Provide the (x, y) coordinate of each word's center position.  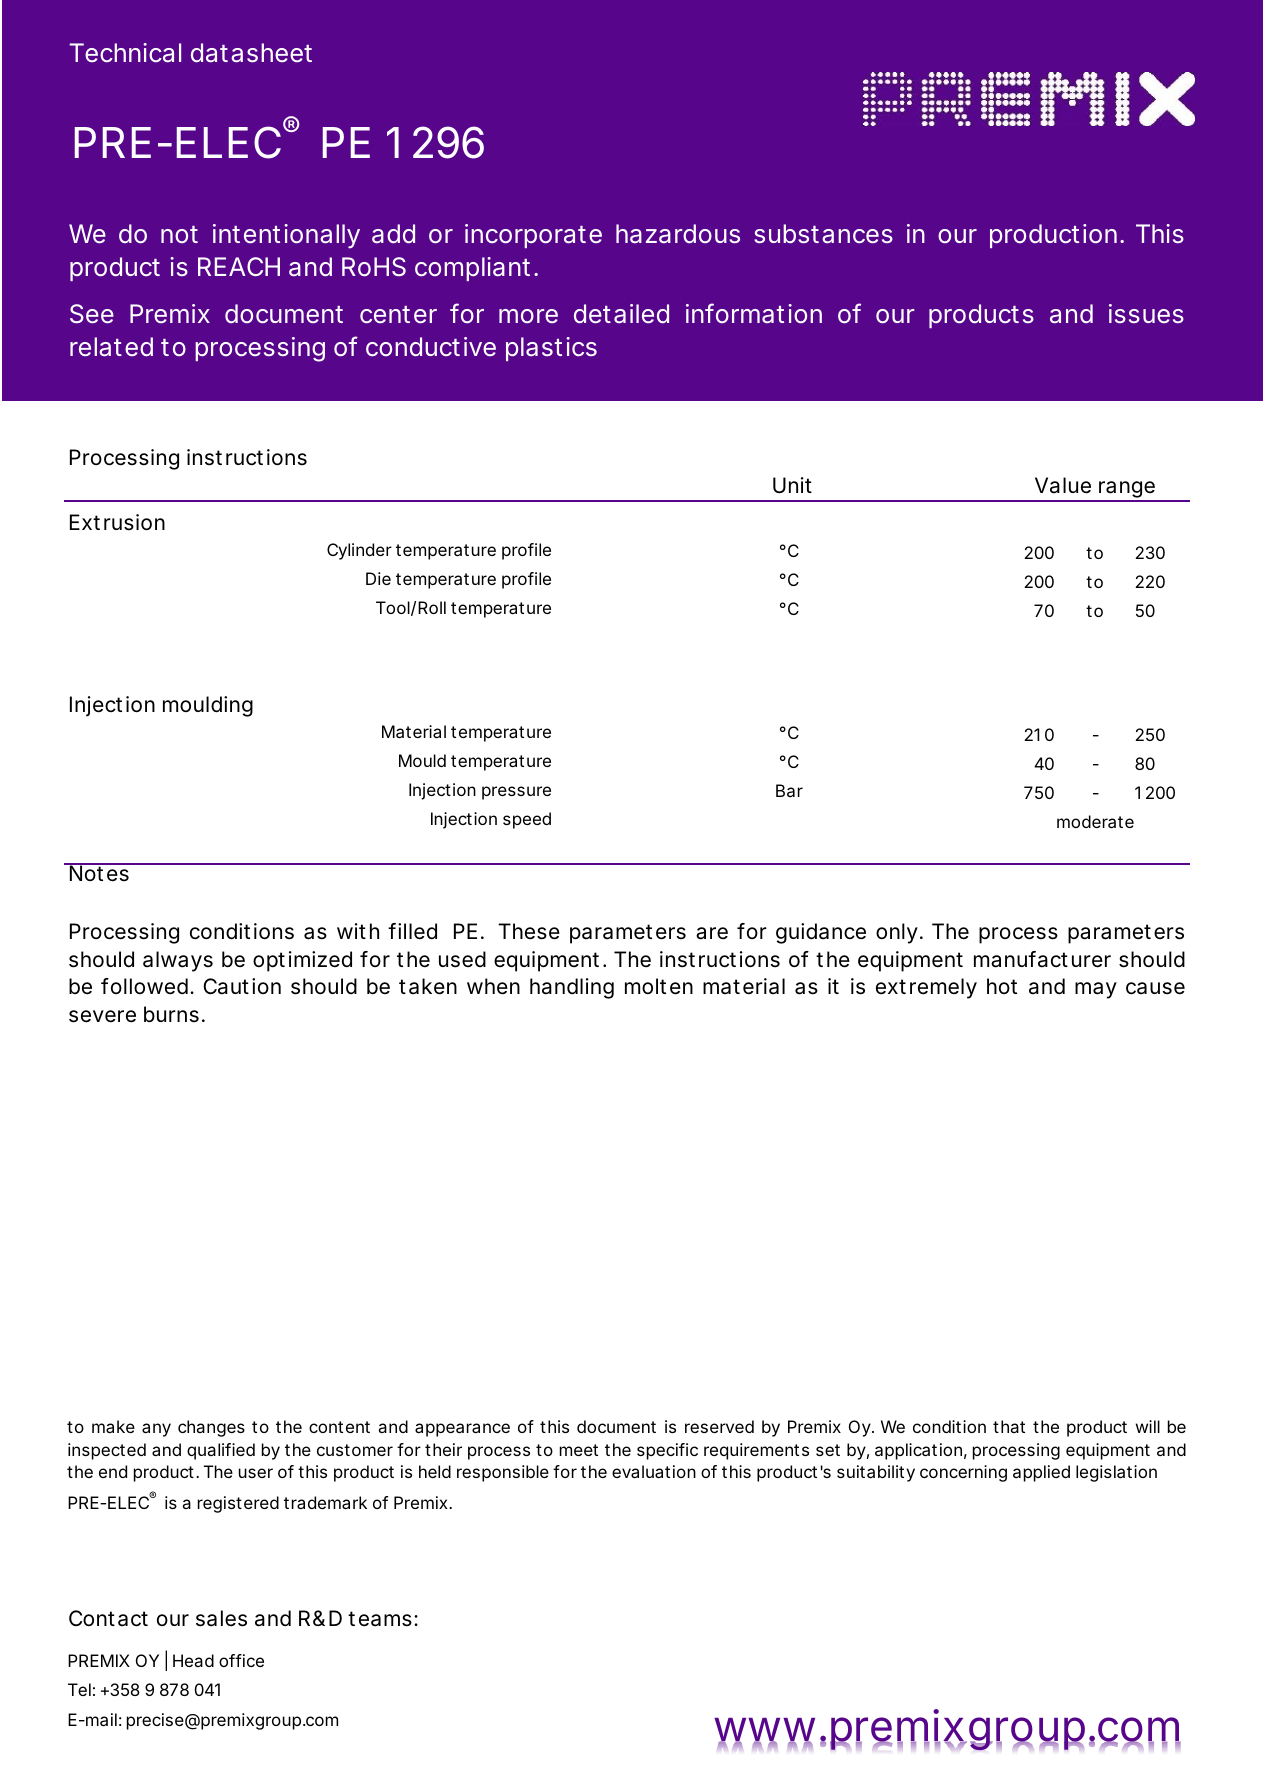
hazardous (678, 233)
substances (823, 234)
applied (1041, 1473)
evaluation (654, 1471)
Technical (125, 53)
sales (221, 1618)
